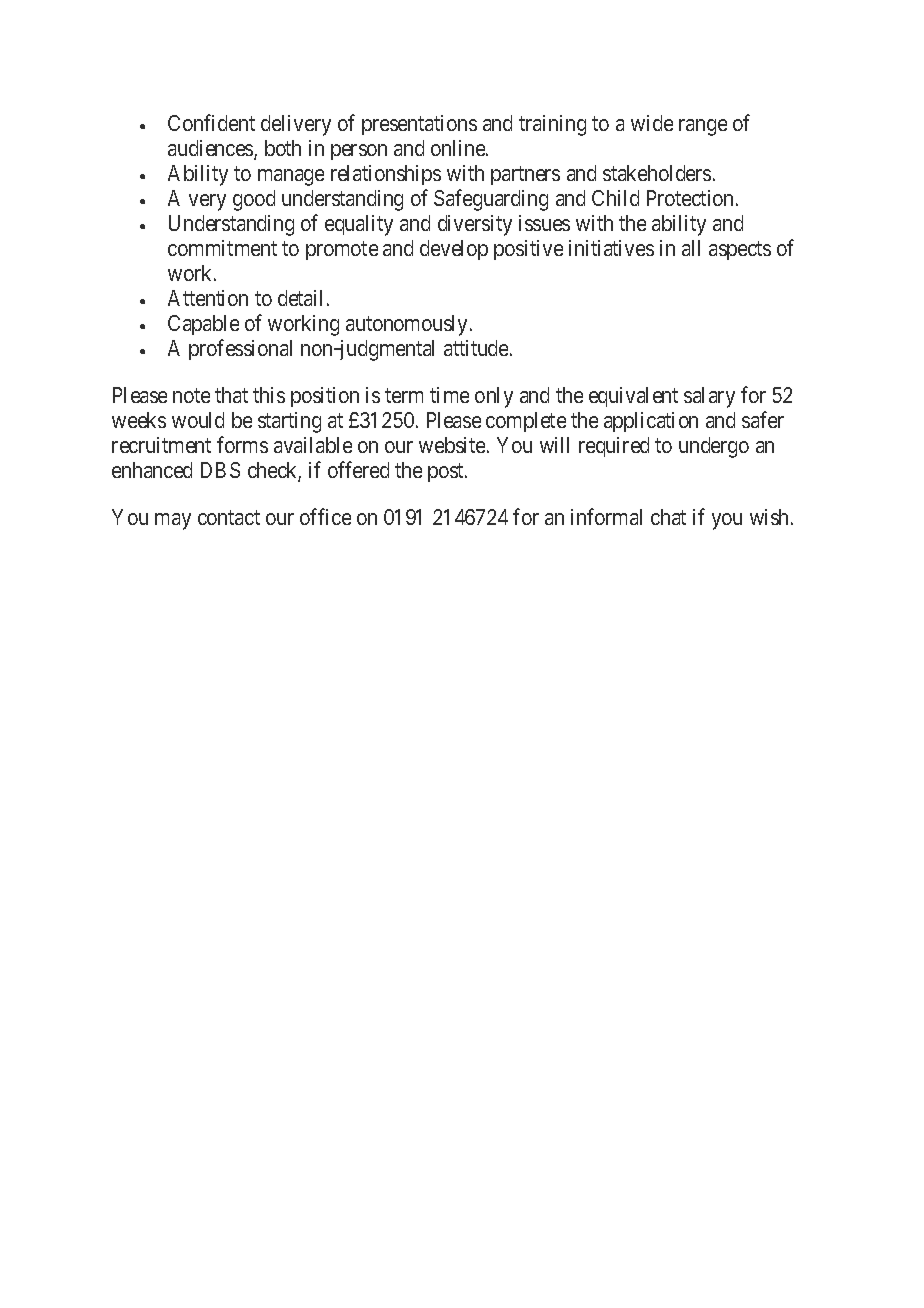 The height and width of the page is (1308, 924). What do you see at coordinates (222, 248) in the page?
I see `commitment` at bounding box center [222, 248].
